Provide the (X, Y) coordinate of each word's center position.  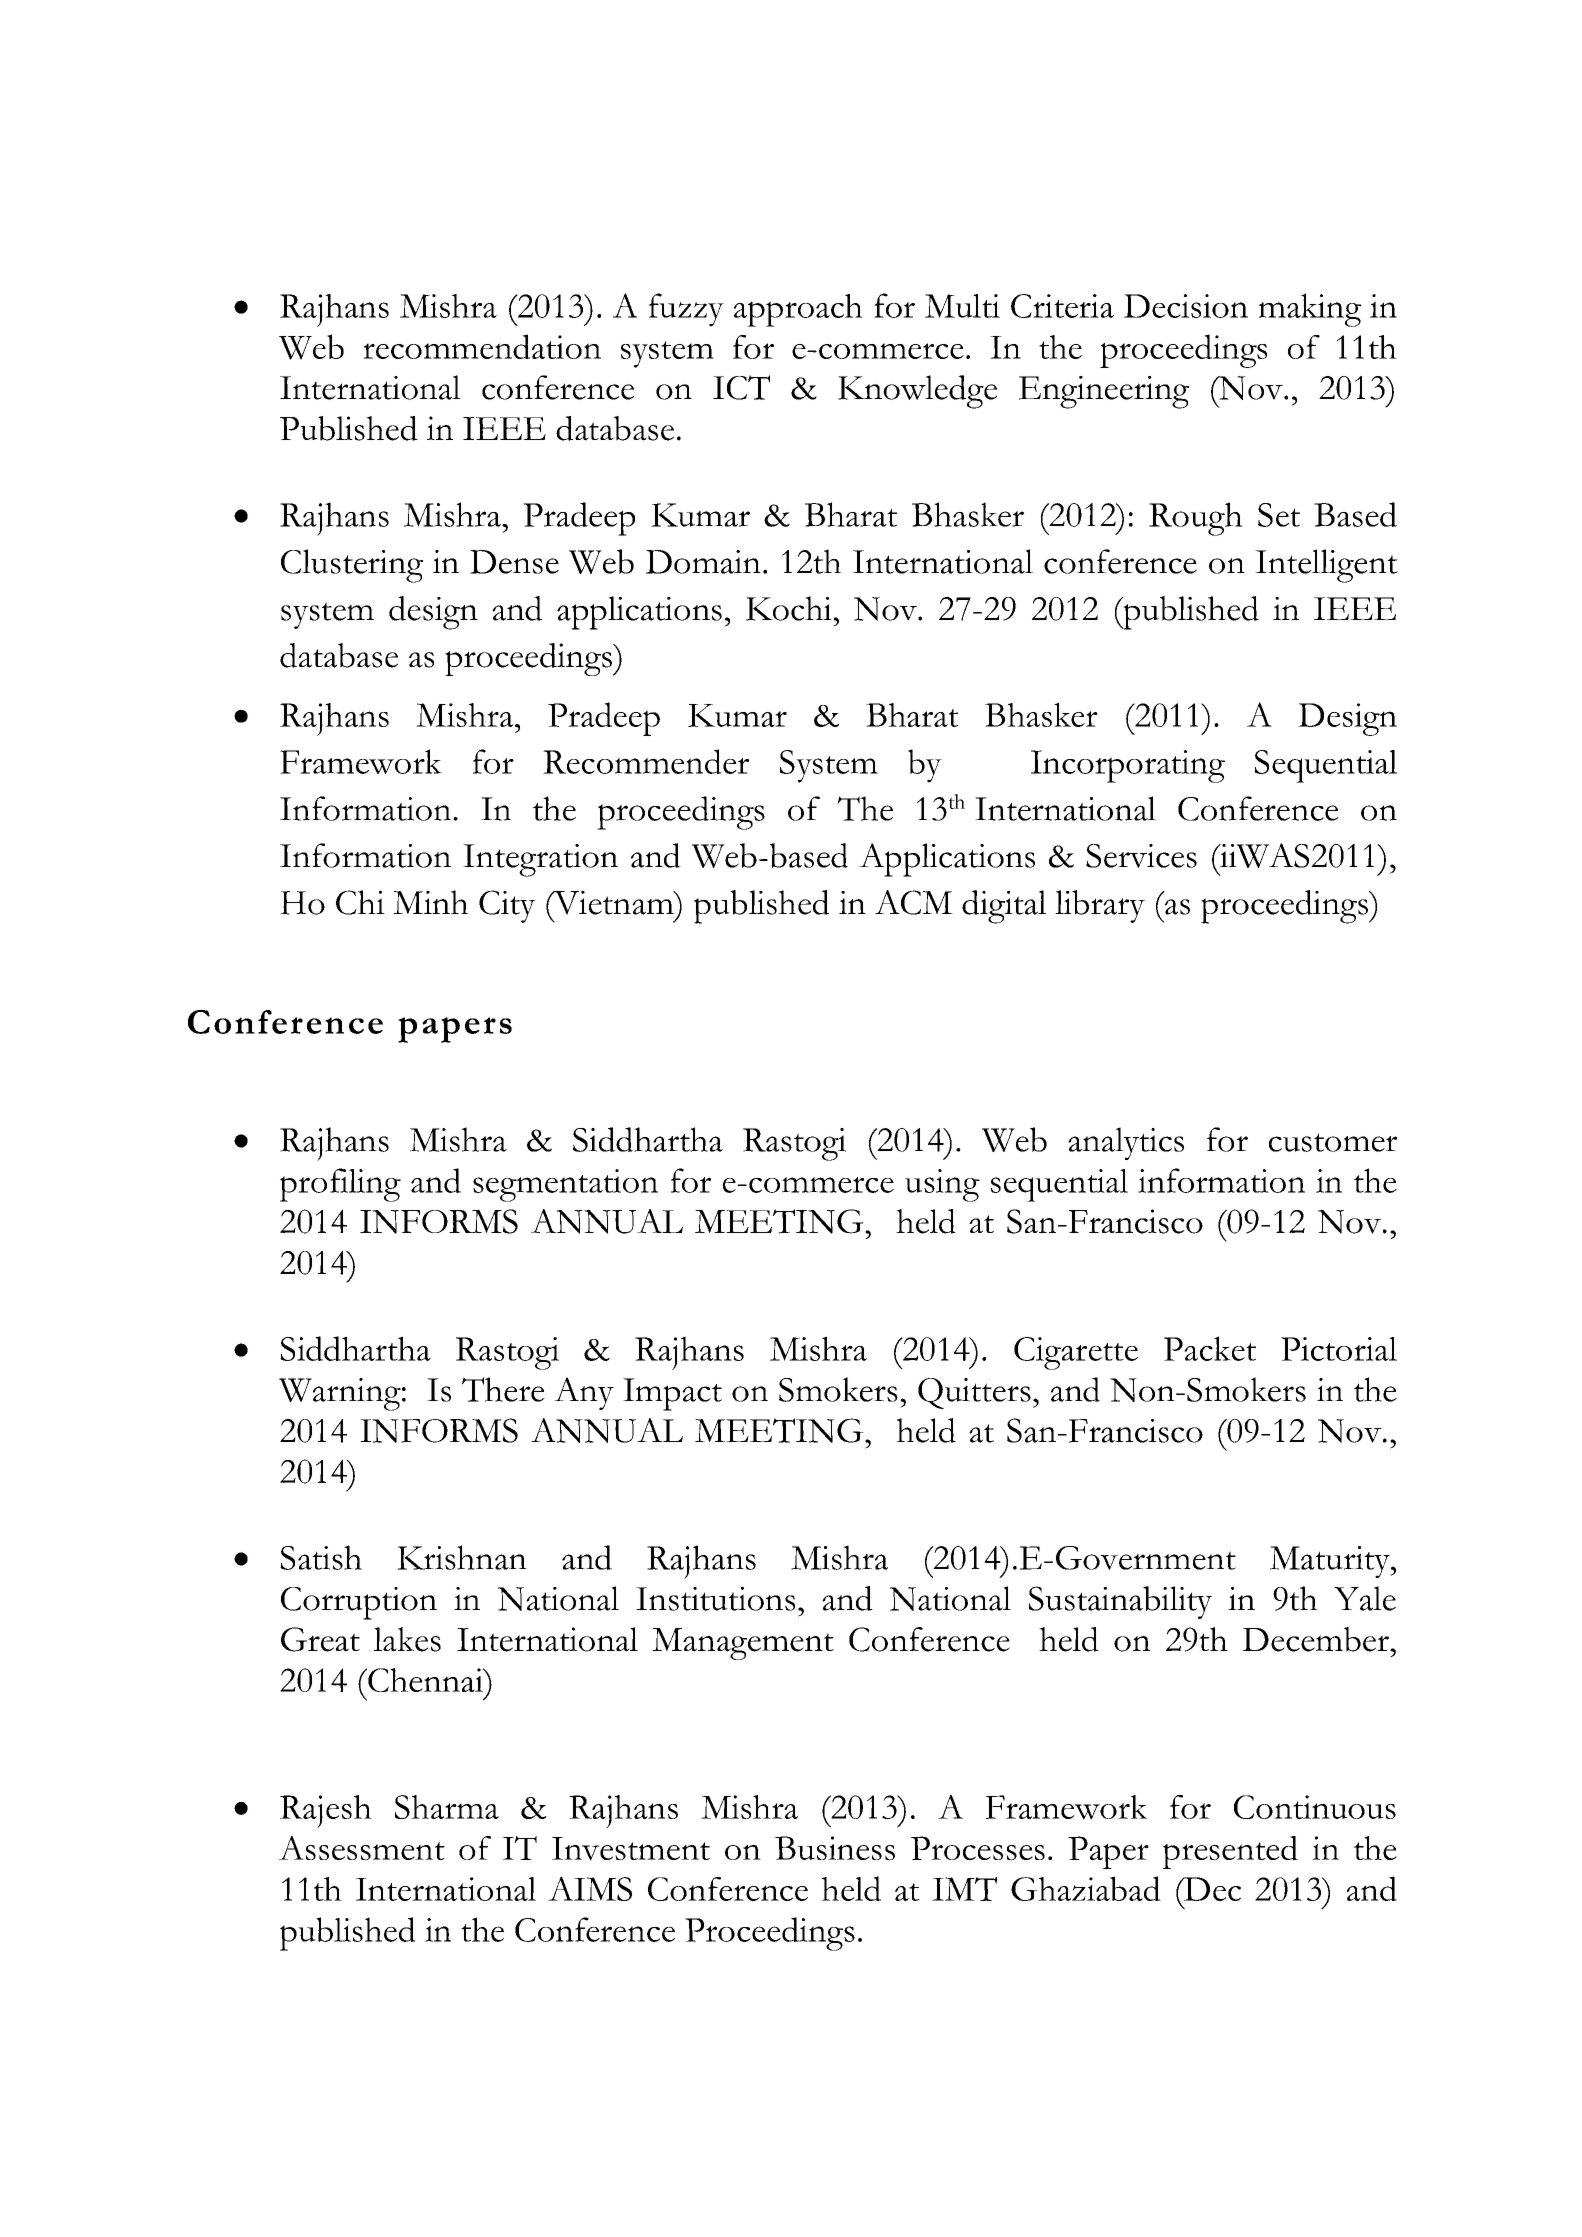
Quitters (974, 1393)
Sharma (447, 1807)
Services (1141, 856)
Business (835, 1848)
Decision (1186, 306)
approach (798, 310)
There (503, 1389)
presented (1230, 1852)
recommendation (482, 346)
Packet (1210, 1348)
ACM (914, 902)
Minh (431, 902)
